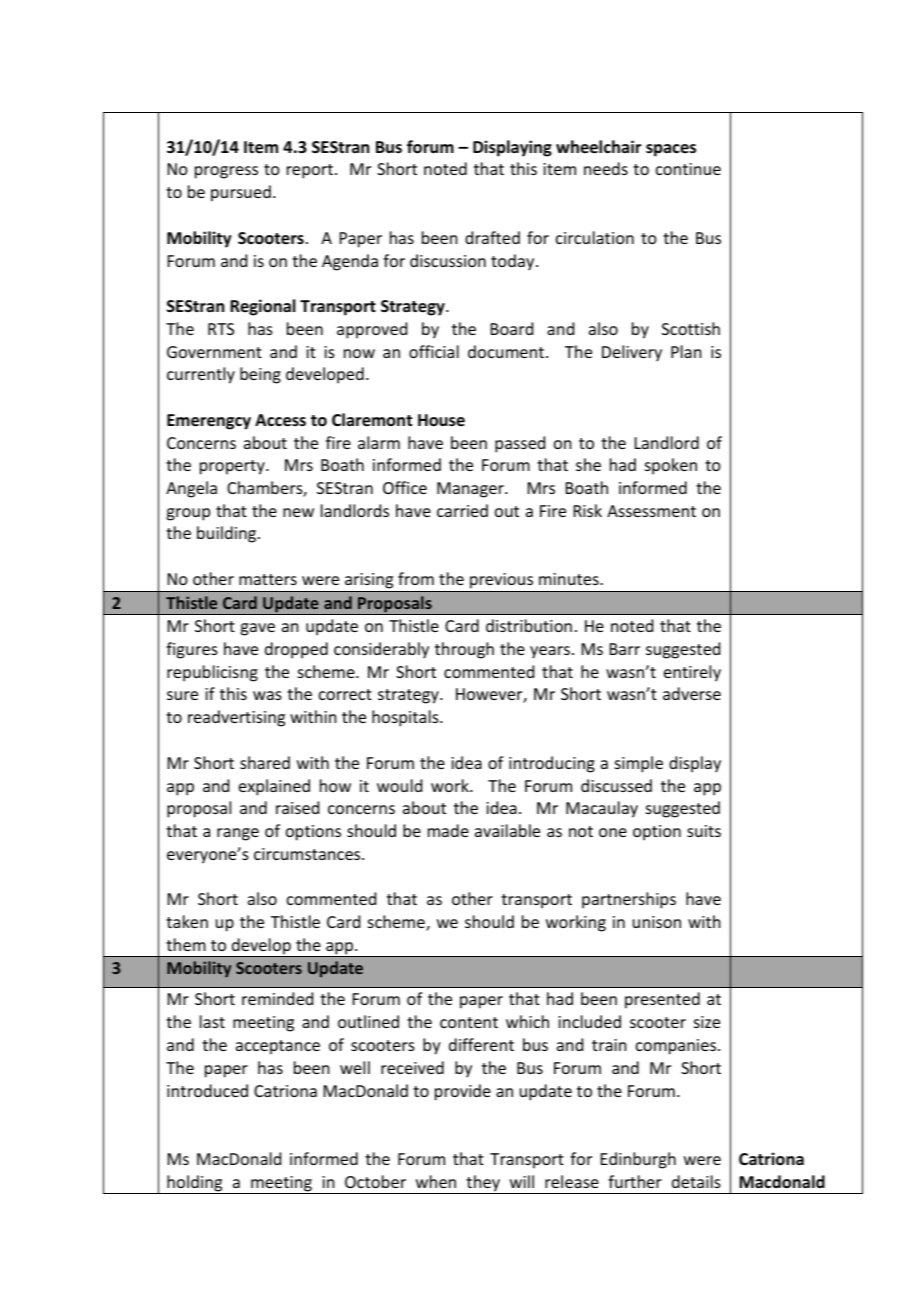 The image size is (924, 1308). Describe the element at coordinates (671, 466) in the page. I see `spoken` at that location.
